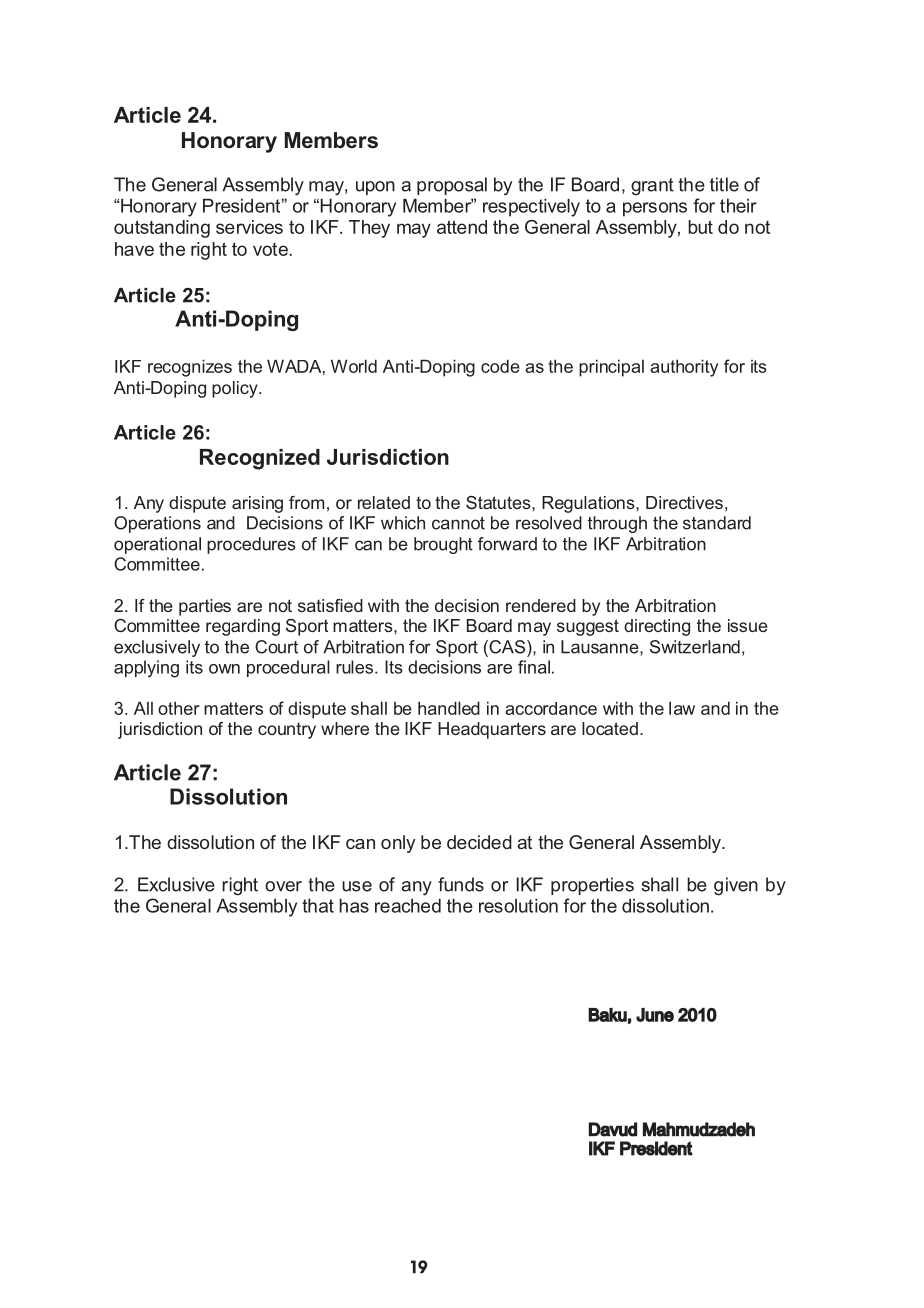 The width and height of the screenshot is (924, 1308). What do you see at coordinates (655, 1015) in the screenshot?
I see `June` at bounding box center [655, 1015].
